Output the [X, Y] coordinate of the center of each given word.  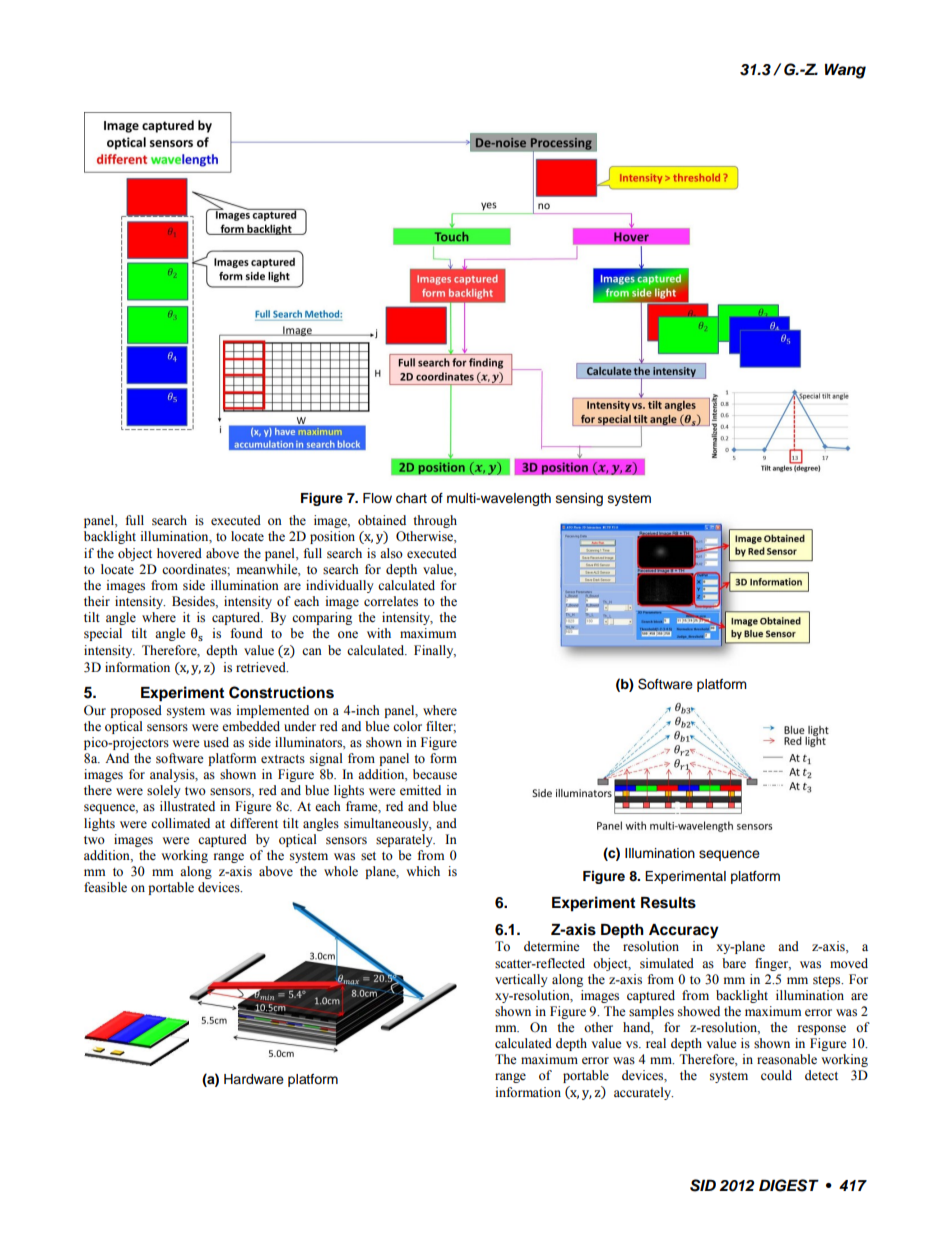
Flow [377, 498]
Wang [845, 71]
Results [668, 903]
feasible [105, 887]
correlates [391, 601]
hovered [179, 553]
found [247, 633]
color [407, 726]
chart [411, 498]
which [423, 871]
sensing [579, 499]
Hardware [254, 1079]
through [435, 521]
